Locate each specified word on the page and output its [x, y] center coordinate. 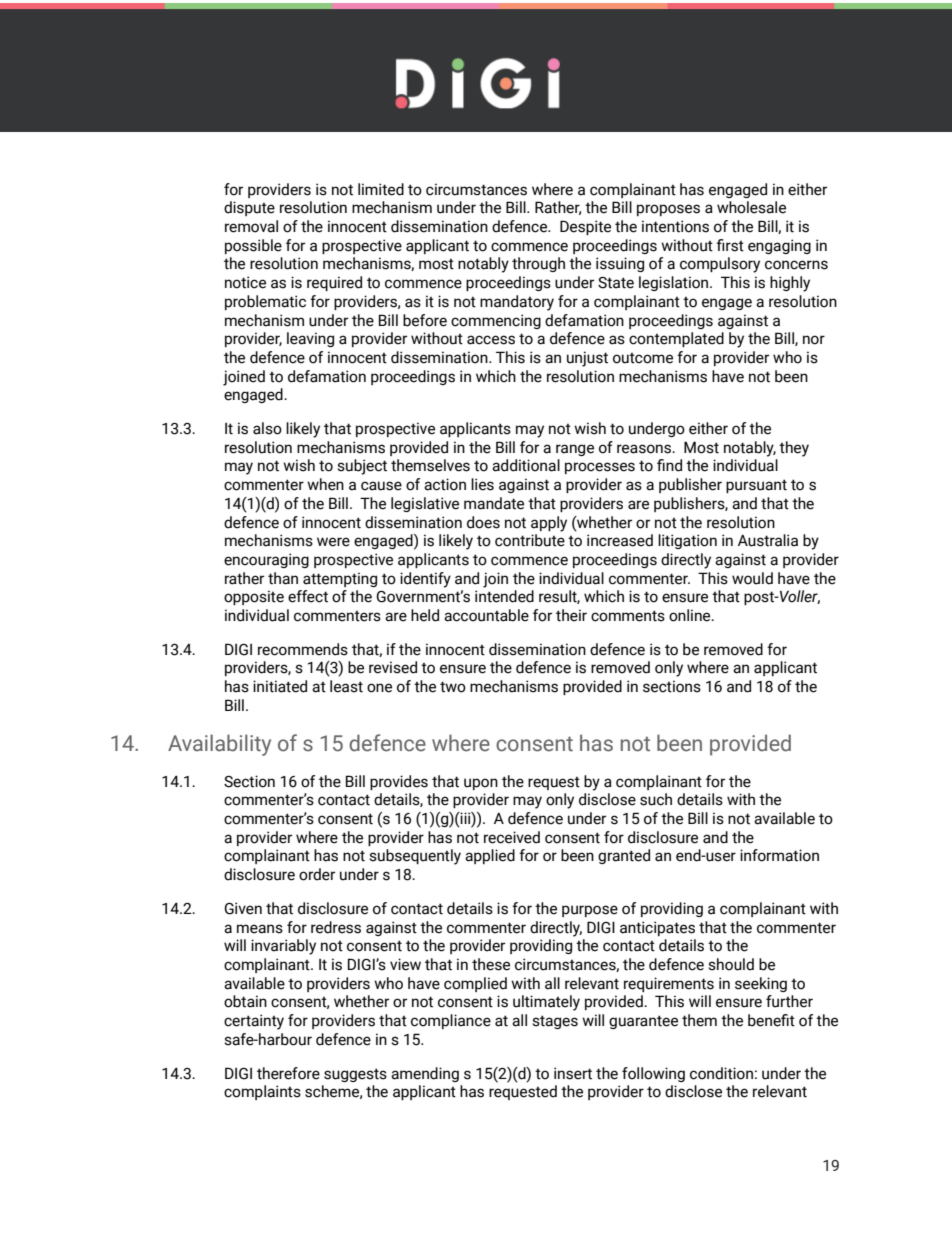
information [779, 855]
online [691, 615]
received [512, 837]
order [317, 874]
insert [573, 1073]
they [794, 449]
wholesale [751, 207]
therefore [288, 1073]
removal [251, 226]
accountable [486, 615]
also [267, 428]
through [538, 264]
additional [526, 465]
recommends [303, 649]
